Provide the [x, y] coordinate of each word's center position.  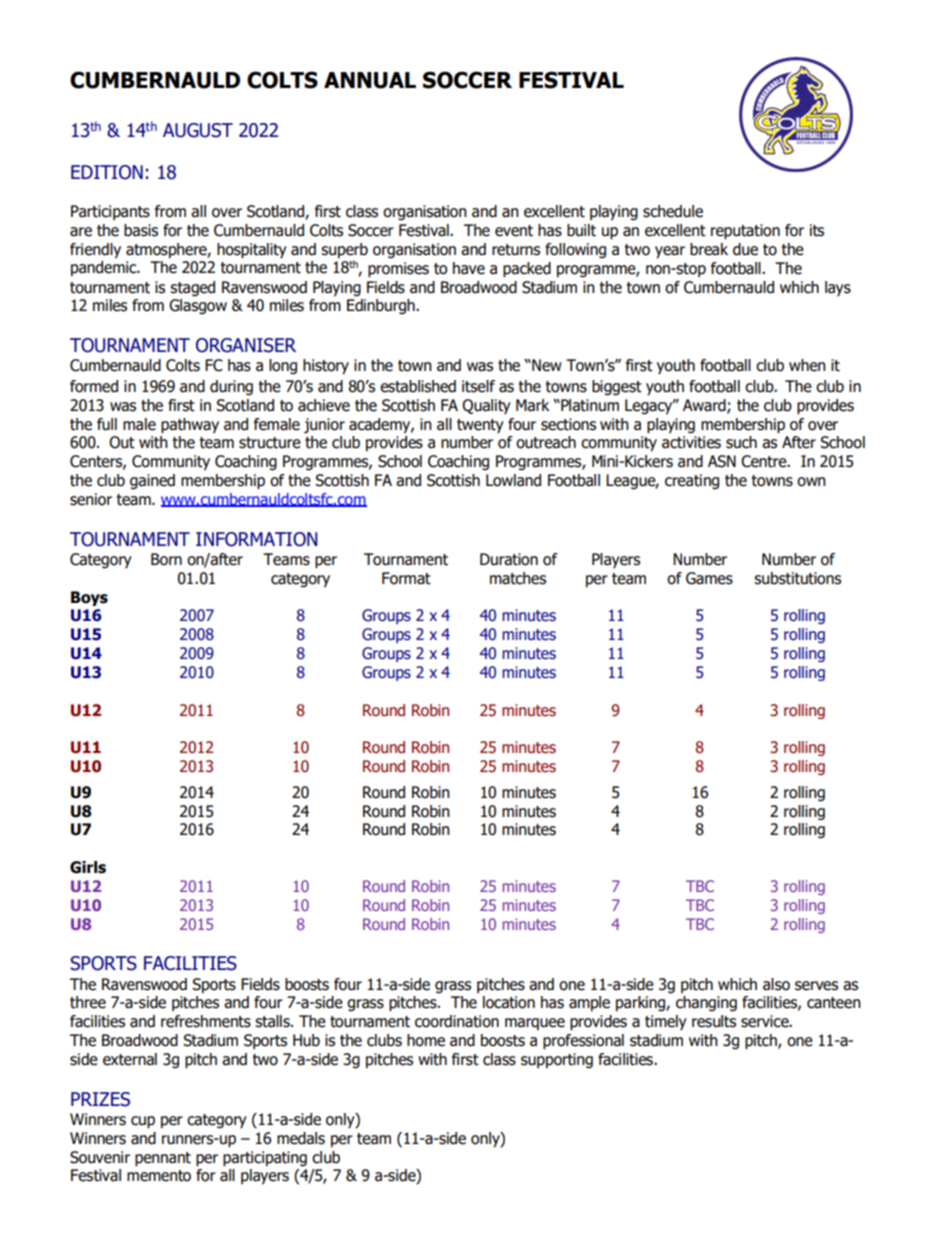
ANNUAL [370, 80]
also [776, 984]
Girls [88, 867]
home [426, 1040]
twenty [480, 426]
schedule [673, 211]
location [509, 1002]
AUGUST [198, 130]
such [741, 442]
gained [152, 482]
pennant [163, 1159]
